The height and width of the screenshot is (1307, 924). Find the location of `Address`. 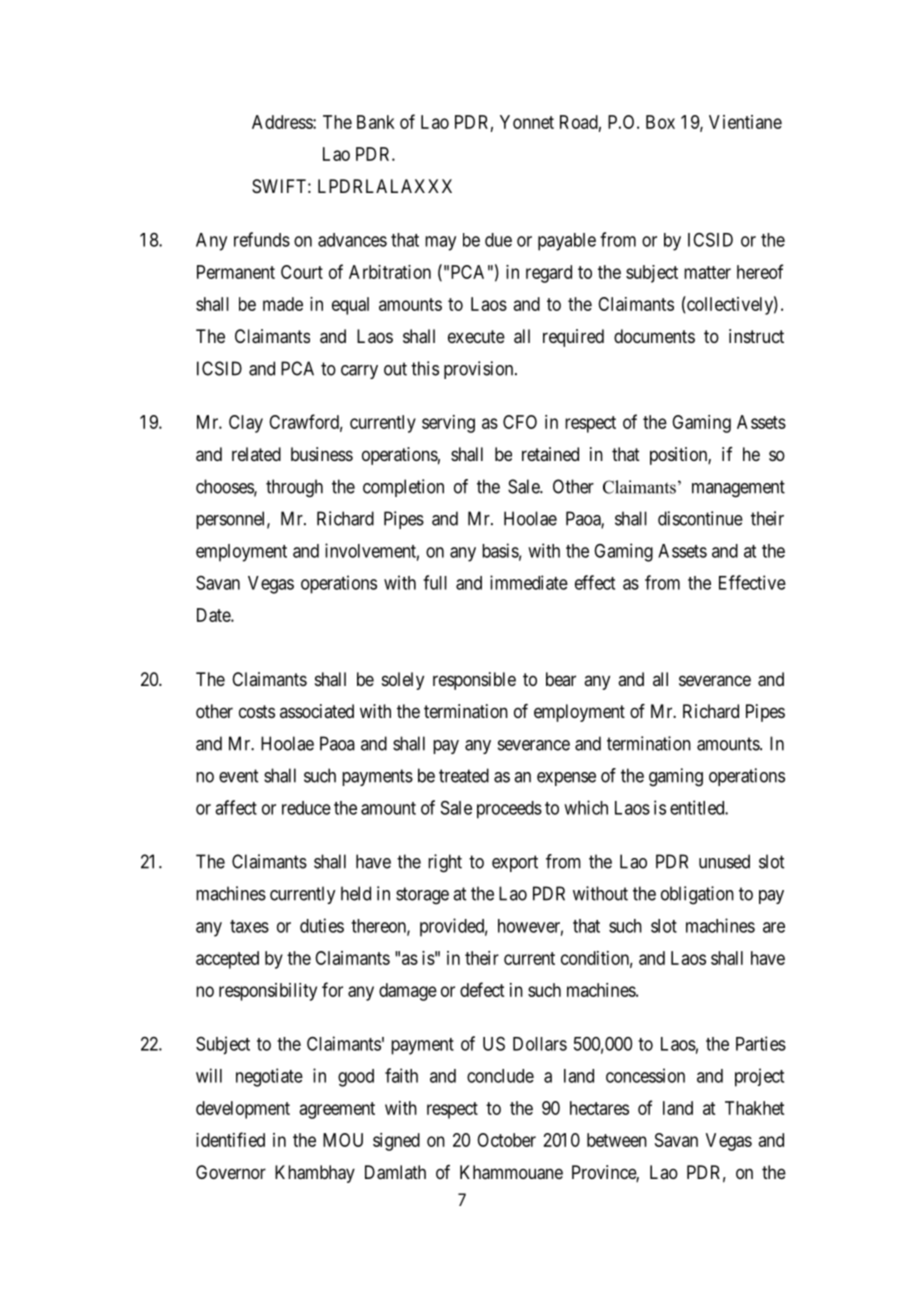

Address is located at coordinates (283, 122).
